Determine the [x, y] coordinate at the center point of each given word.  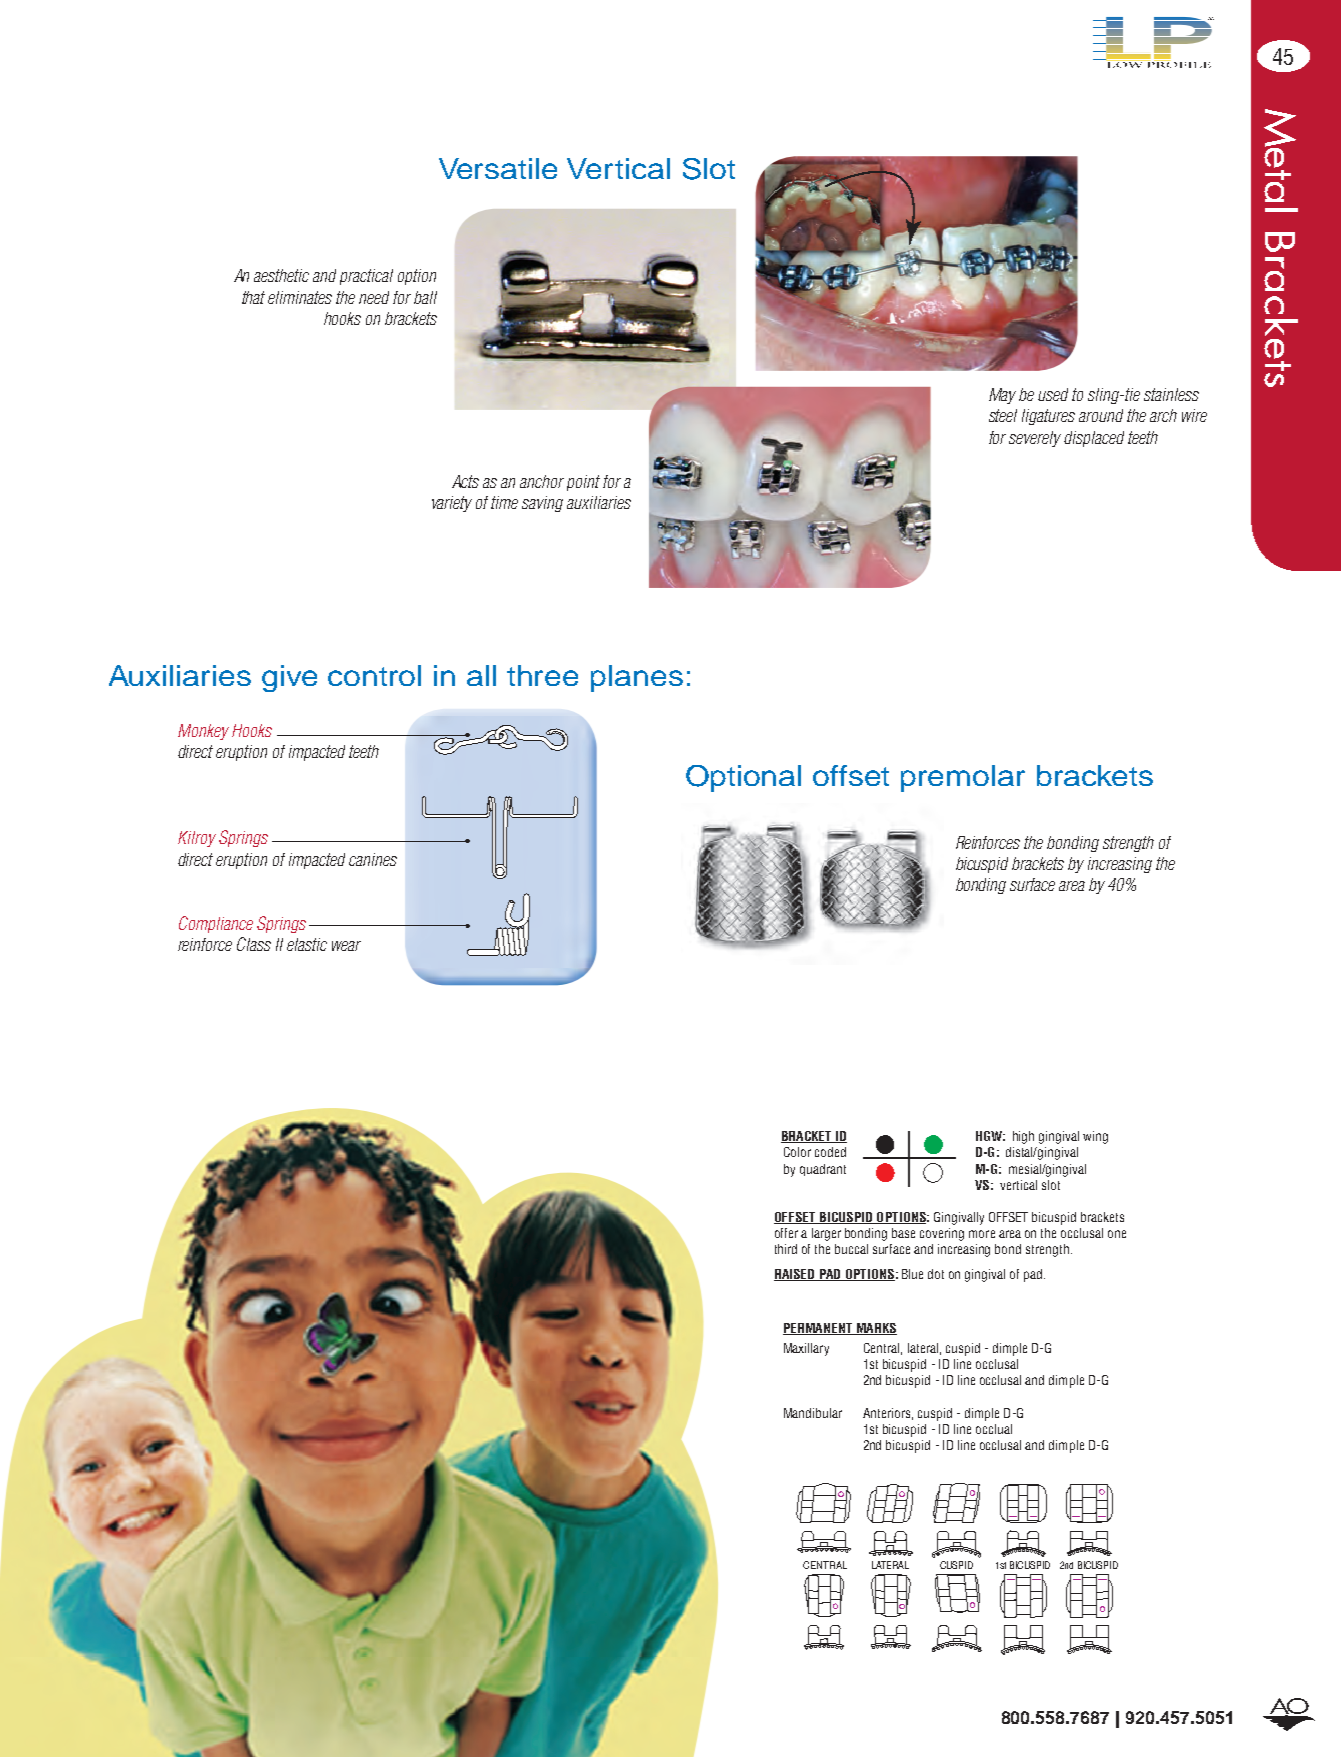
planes [637, 678]
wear [346, 946]
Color [797, 1152]
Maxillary [806, 1349]
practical [366, 277]
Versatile [498, 168]
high [1023, 1137]
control [374, 675]
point [583, 483]
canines [373, 859]
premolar [963, 778]
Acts [465, 481]
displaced [1094, 439]
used [1053, 394]
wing [1095, 1137]
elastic [307, 944]
